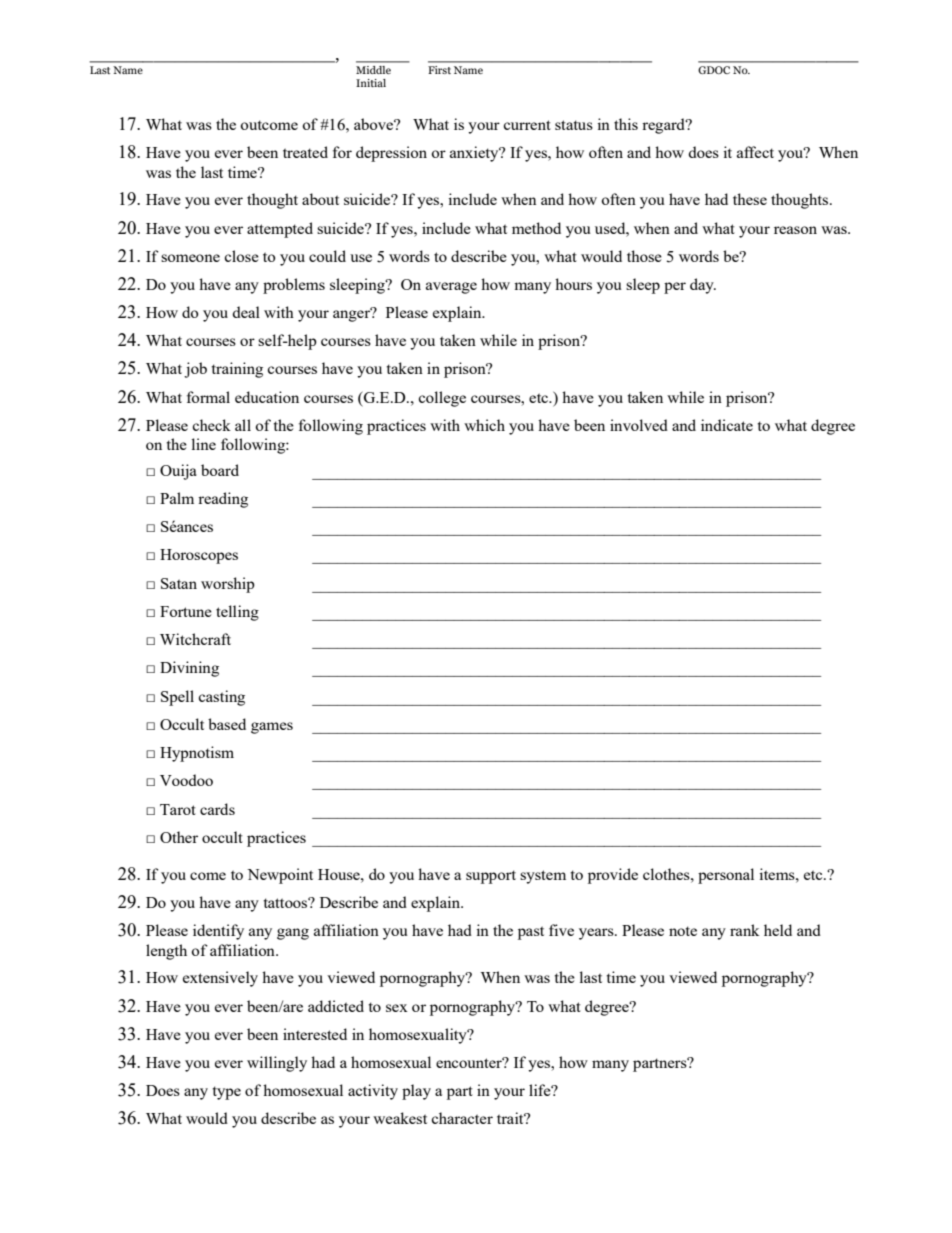 This screenshot has height=1233, width=952. I want to click on support, so click(491, 877).
